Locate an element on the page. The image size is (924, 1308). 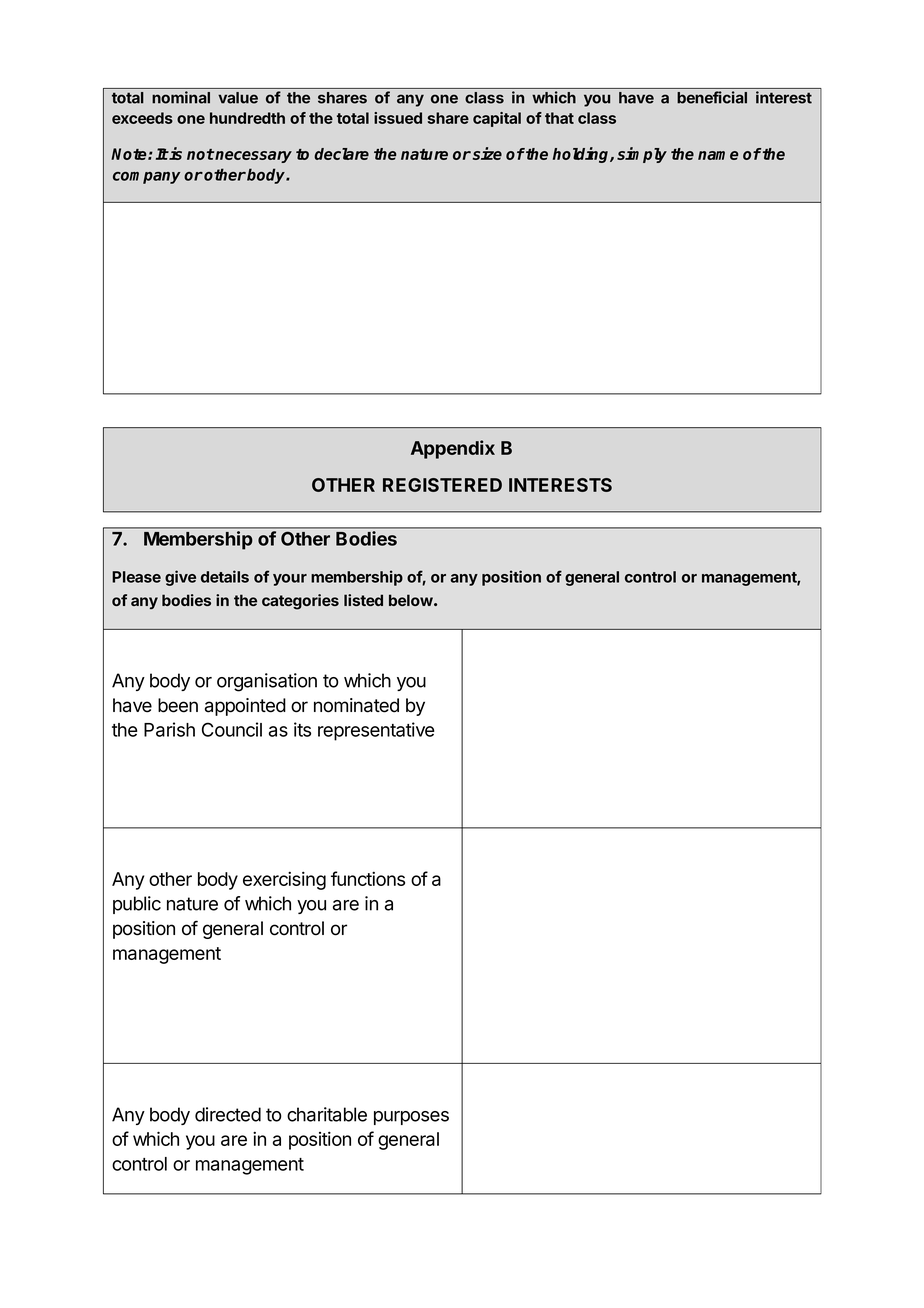
simply is located at coordinates (642, 155).
